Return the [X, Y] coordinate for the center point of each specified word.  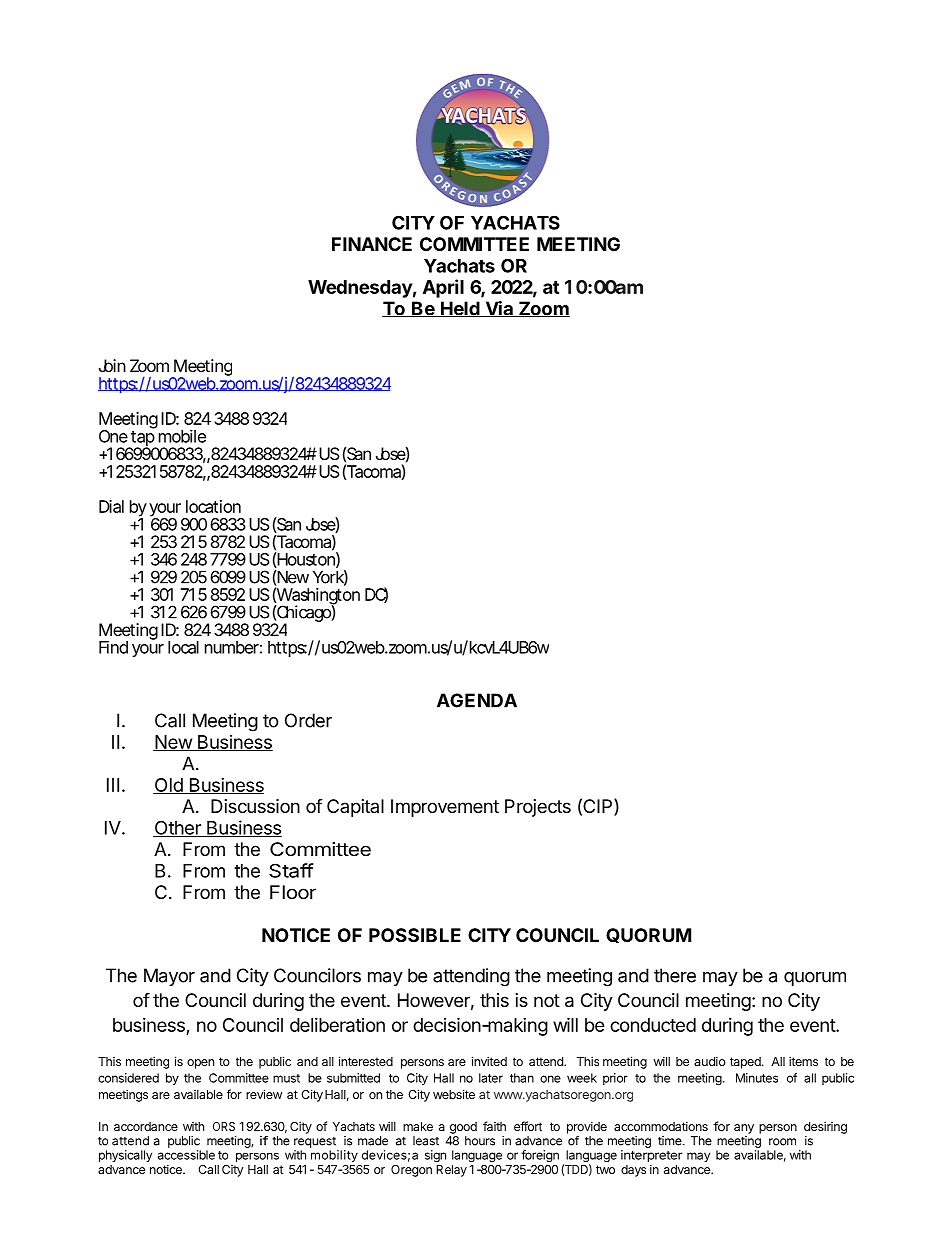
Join [112, 365]
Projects [538, 808]
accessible [186, 1155]
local [183, 647]
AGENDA [477, 700]
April [443, 288]
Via [499, 309]
